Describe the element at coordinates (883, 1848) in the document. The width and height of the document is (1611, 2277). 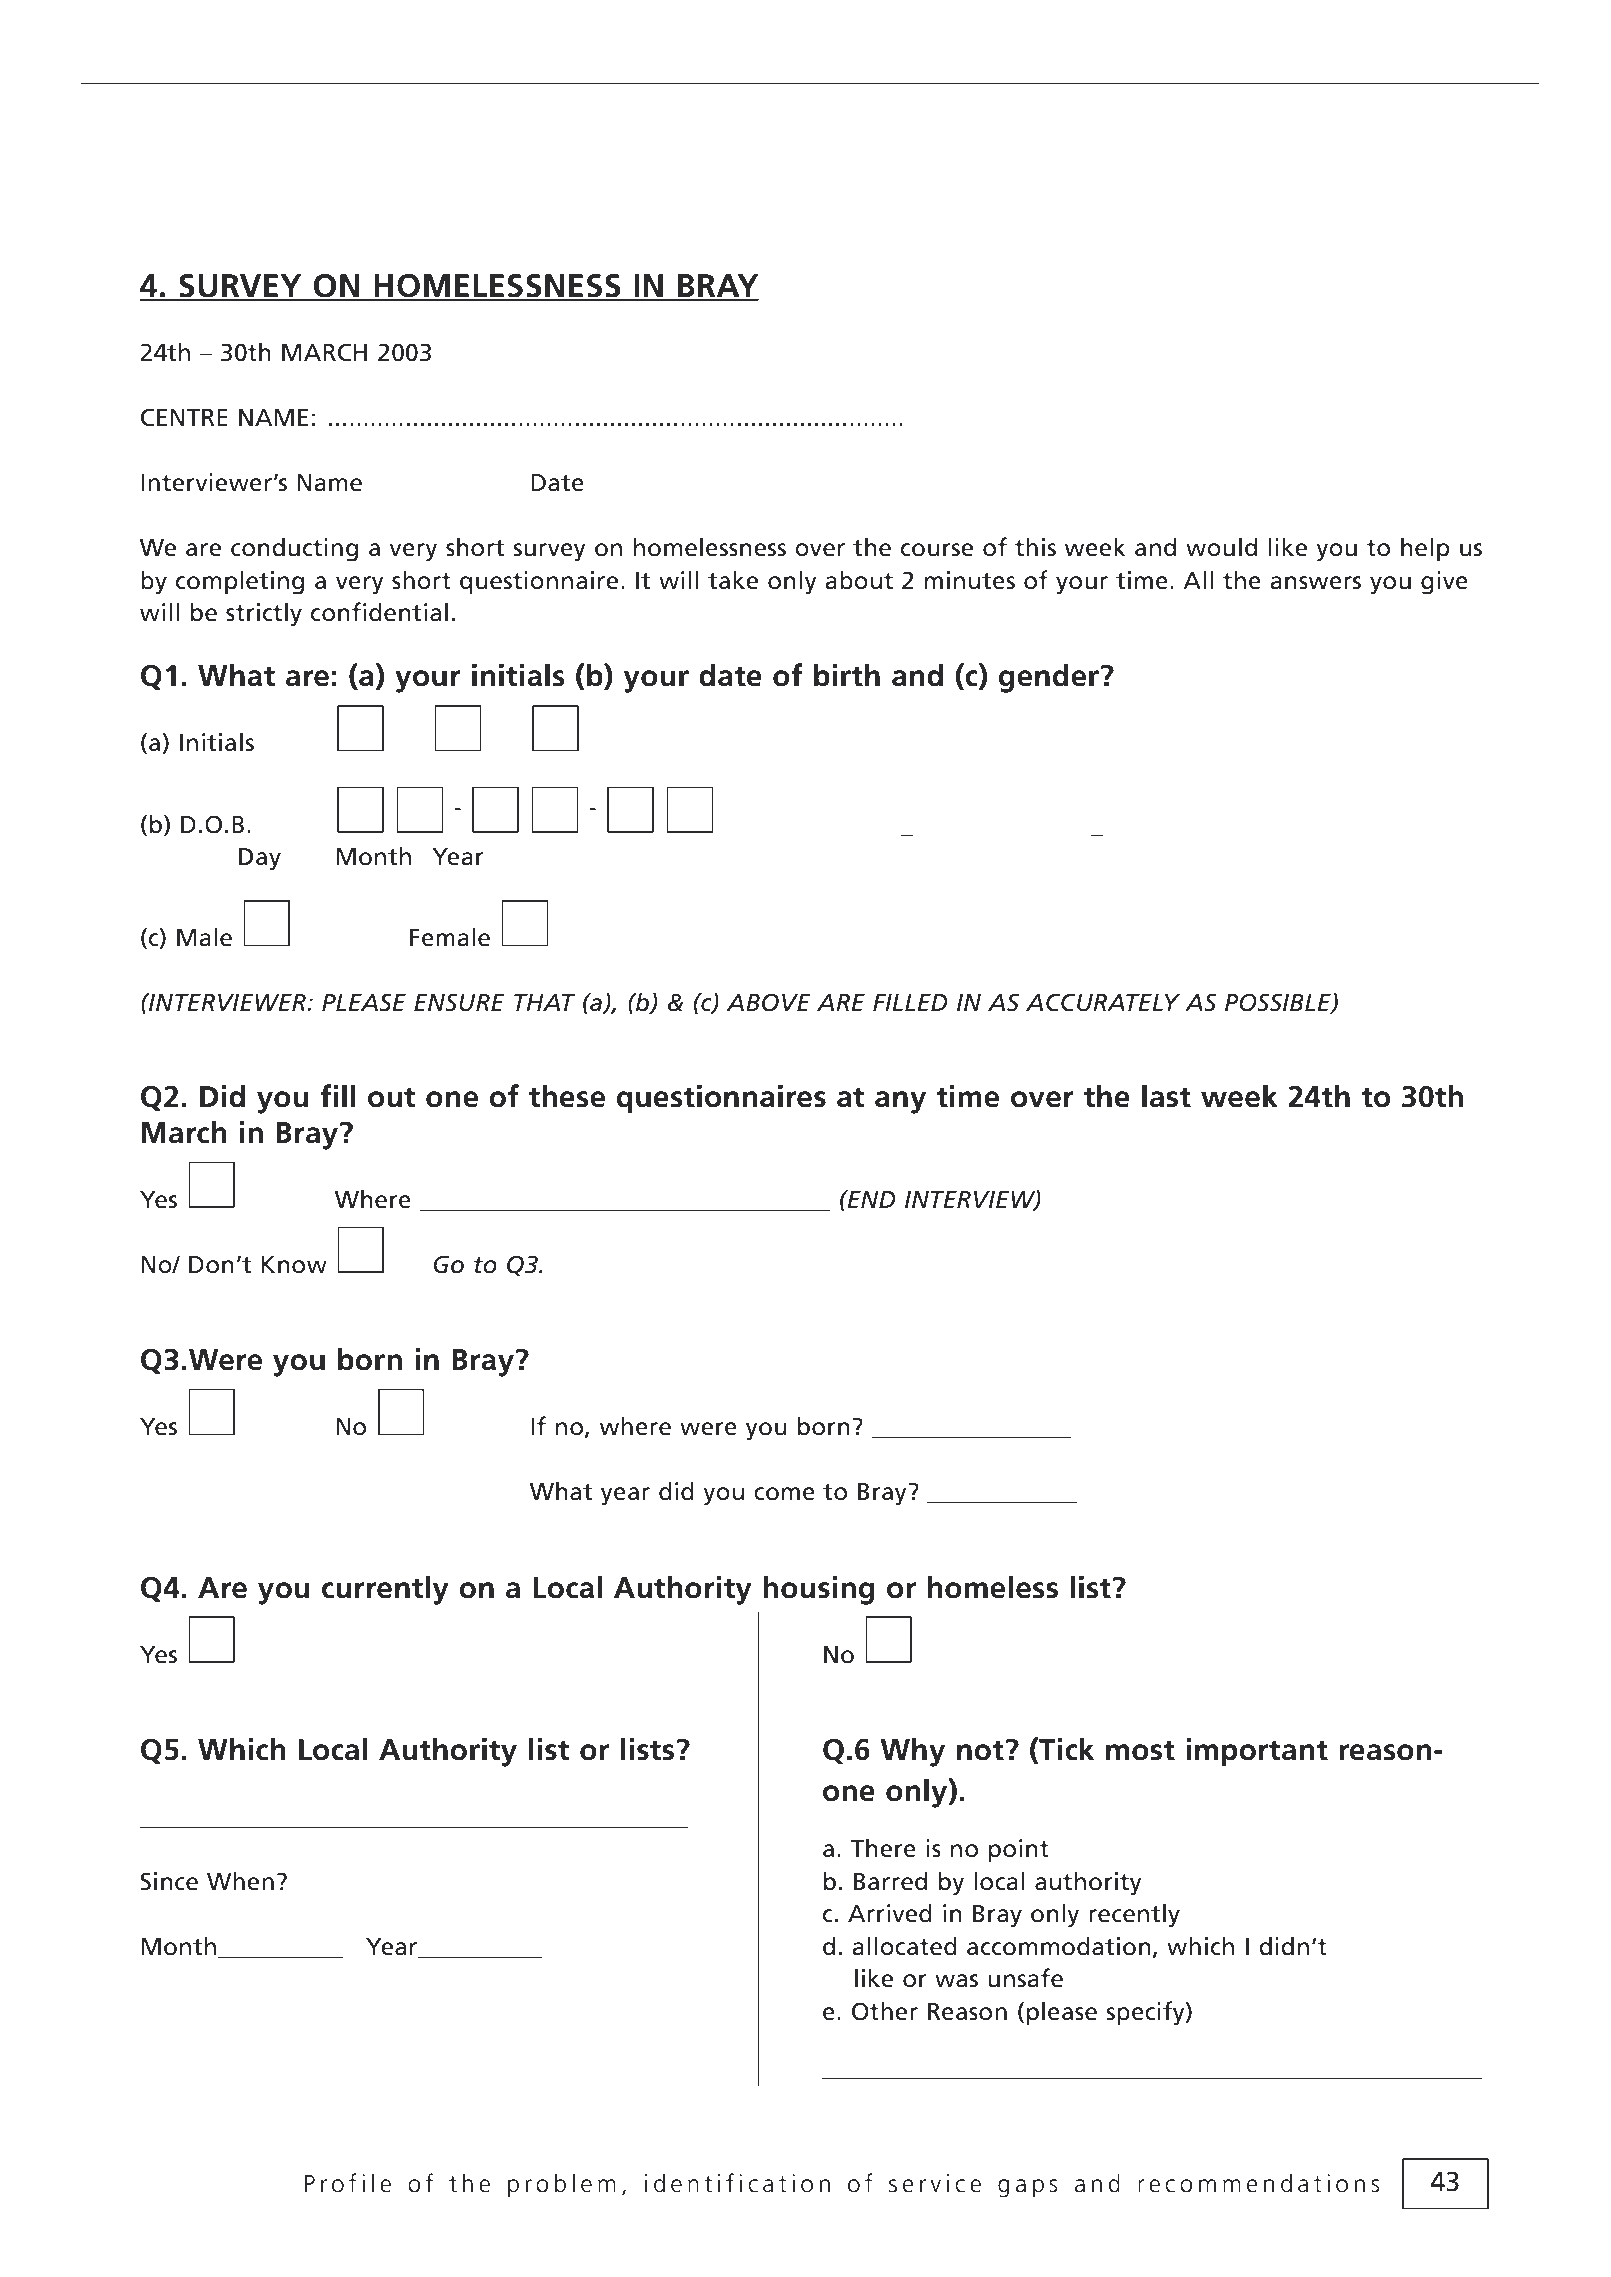
I see `There` at that location.
